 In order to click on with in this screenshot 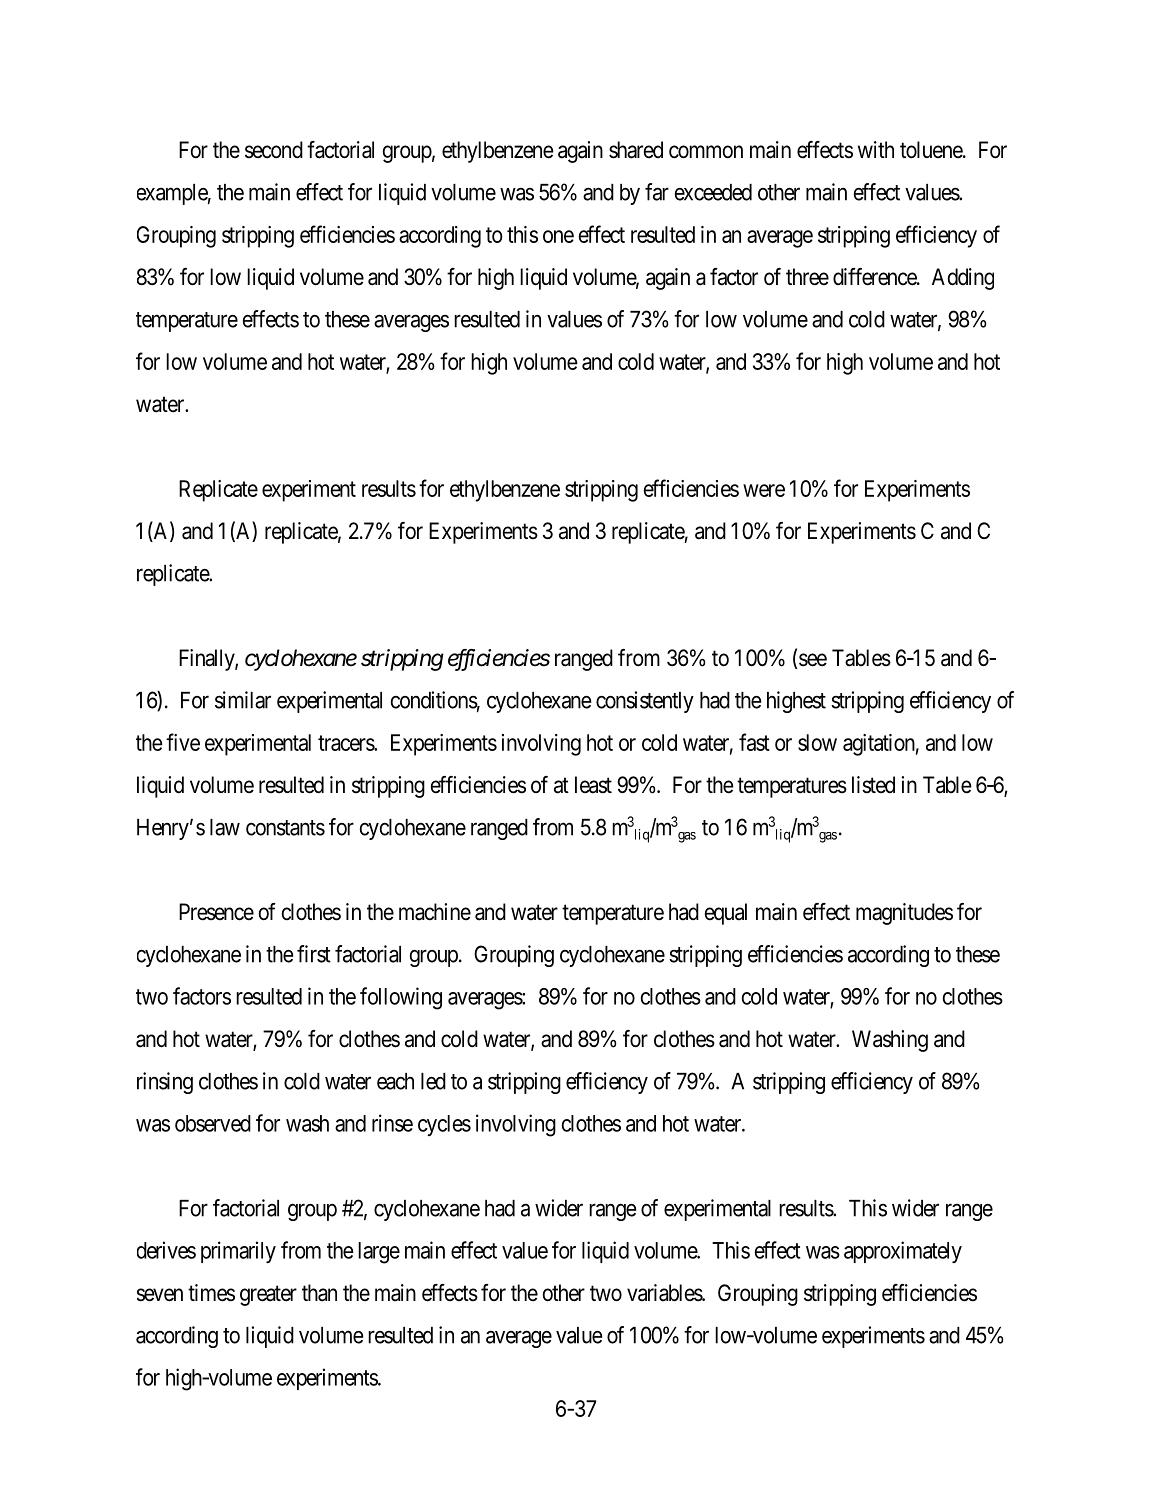, I will do `click(876, 149)`.
